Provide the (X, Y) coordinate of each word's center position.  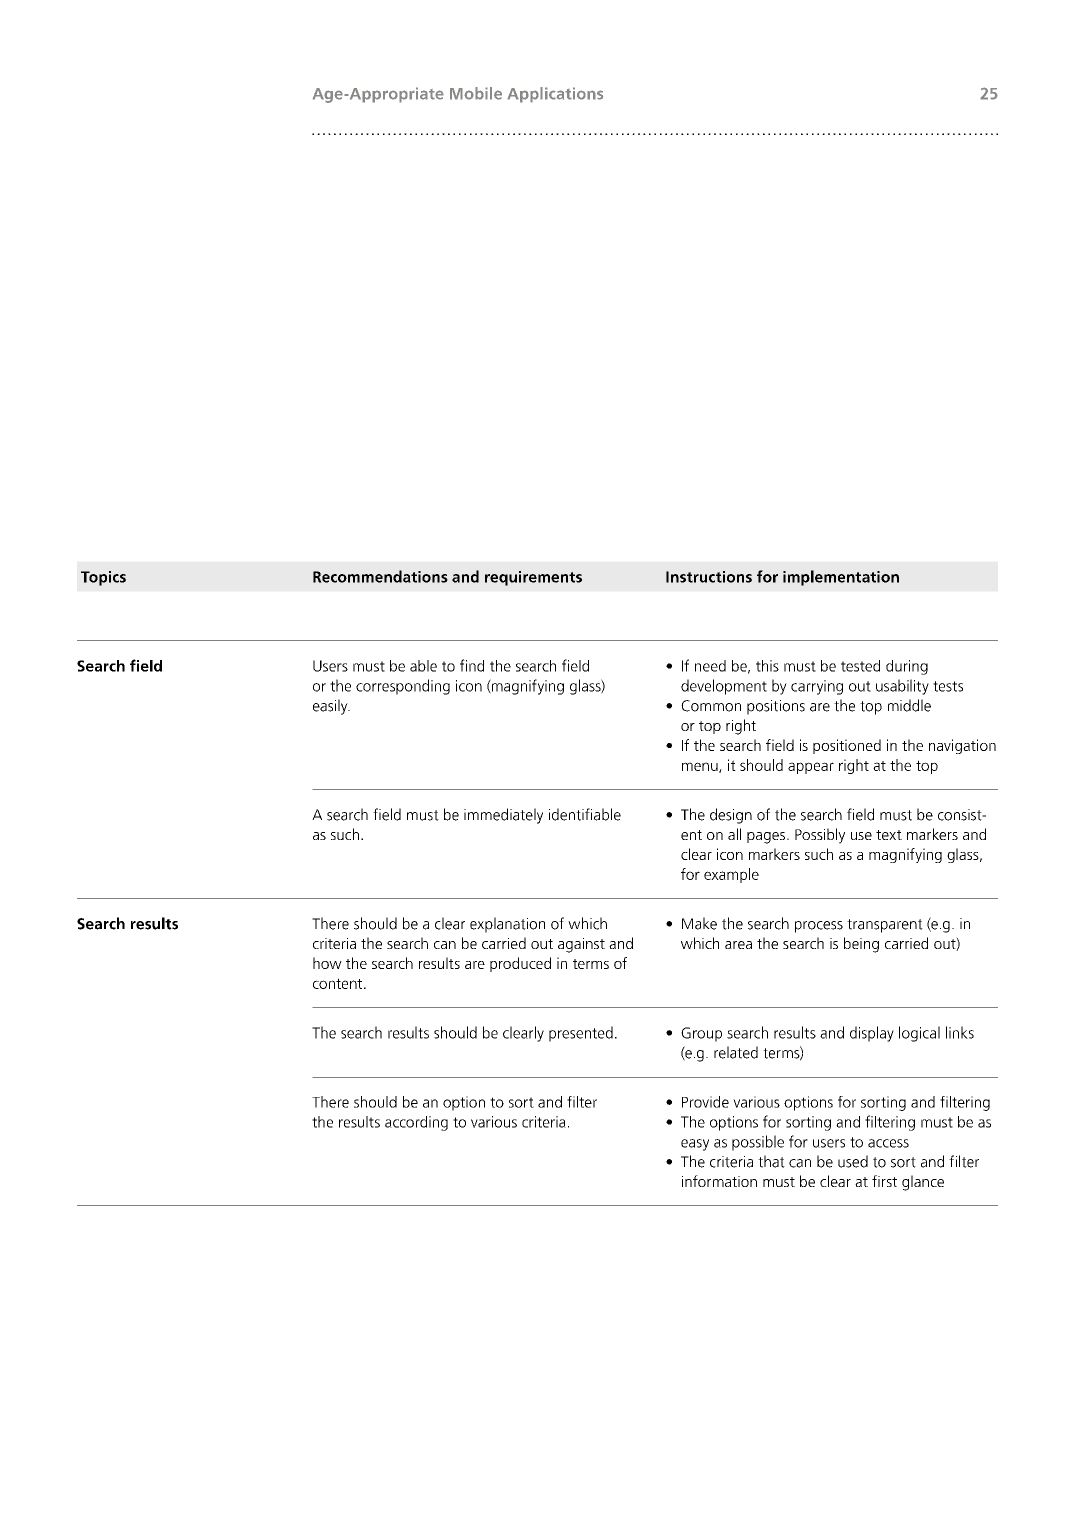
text (889, 835)
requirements (533, 578)
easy (695, 1145)
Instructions (709, 577)
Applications (555, 95)
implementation (841, 578)
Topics (103, 578)
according (416, 1123)
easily (331, 707)
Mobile (476, 93)
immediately (503, 816)
